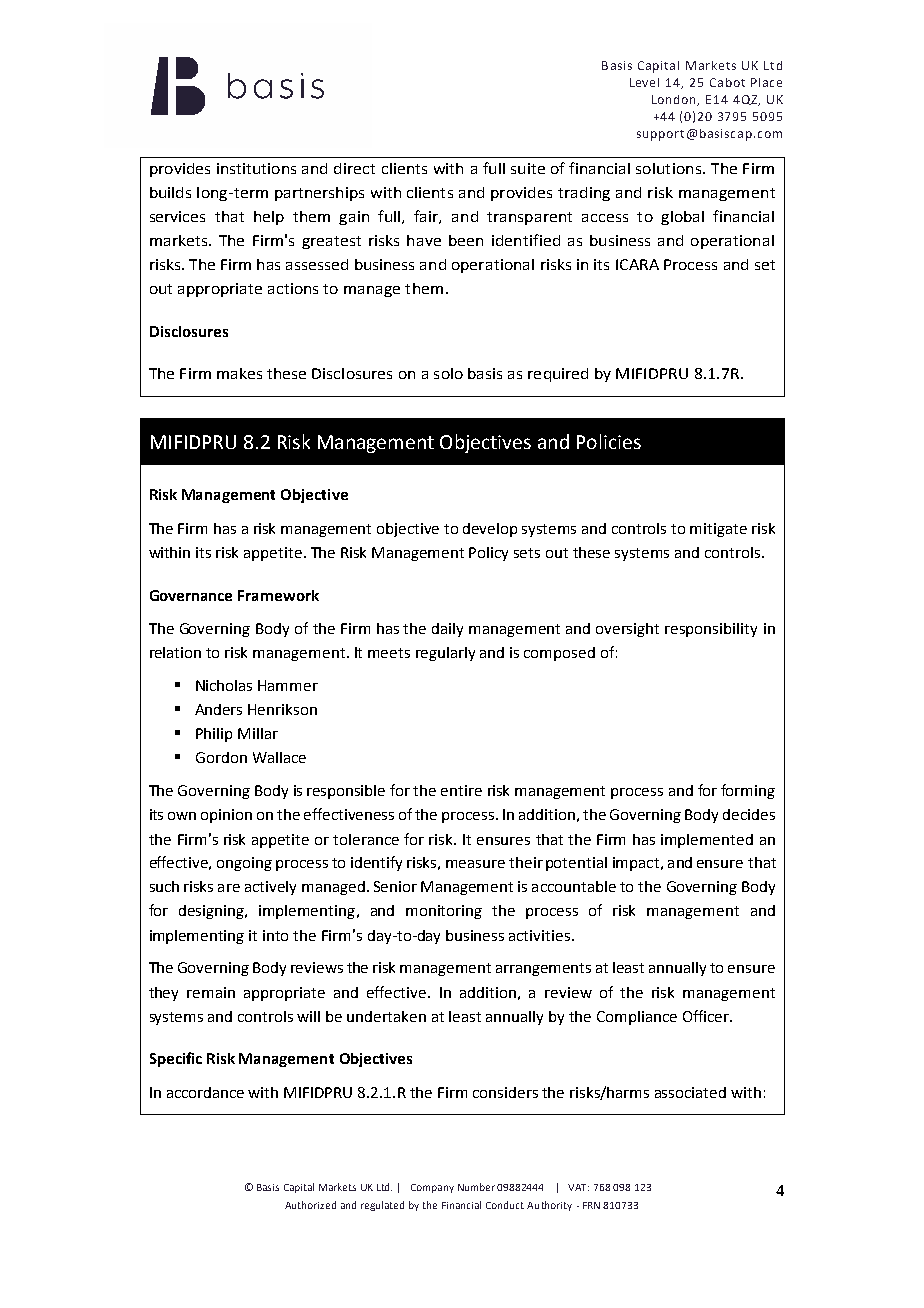  What do you see at coordinates (226, 816) in the page?
I see `opinion` at bounding box center [226, 816].
